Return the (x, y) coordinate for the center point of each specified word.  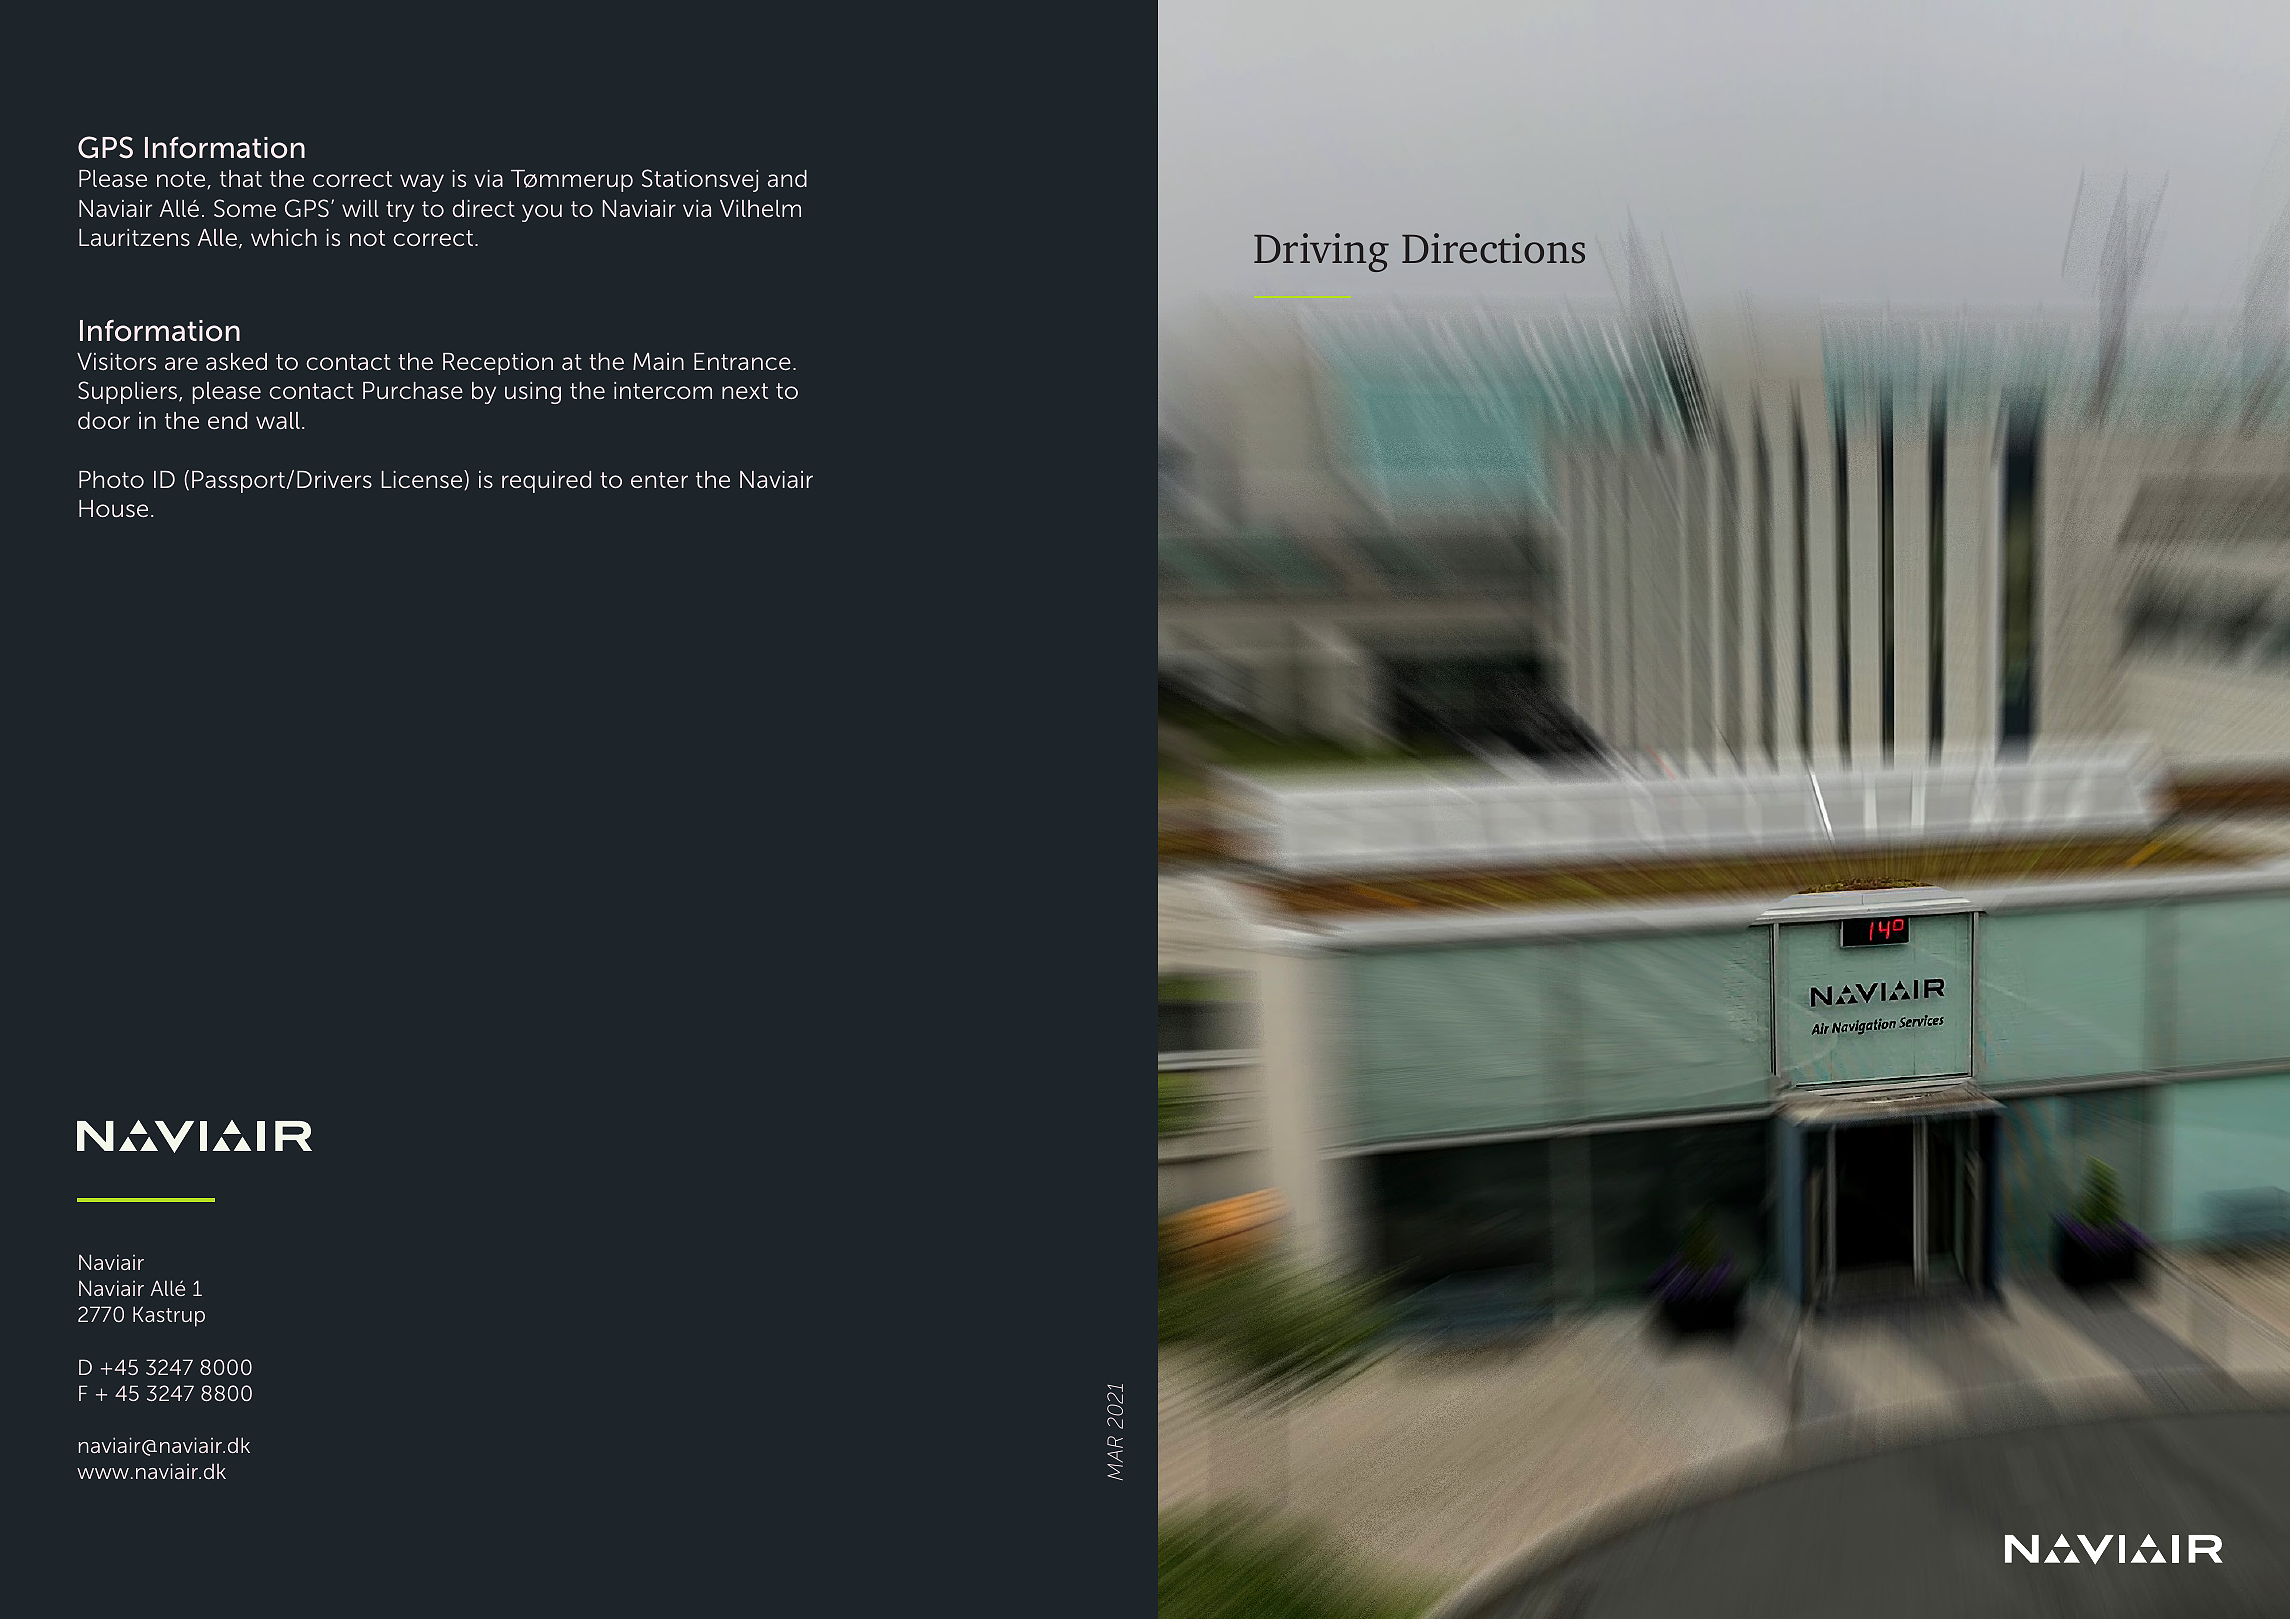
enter (659, 480)
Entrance (742, 361)
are (181, 363)
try (400, 211)
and (787, 178)
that (241, 178)
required (546, 482)
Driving (1321, 252)
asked (236, 362)
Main (658, 361)
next (745, 391)
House (113, 509)
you (542, 213)
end (227, 420)
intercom (663, 390)
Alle (217, 237)
